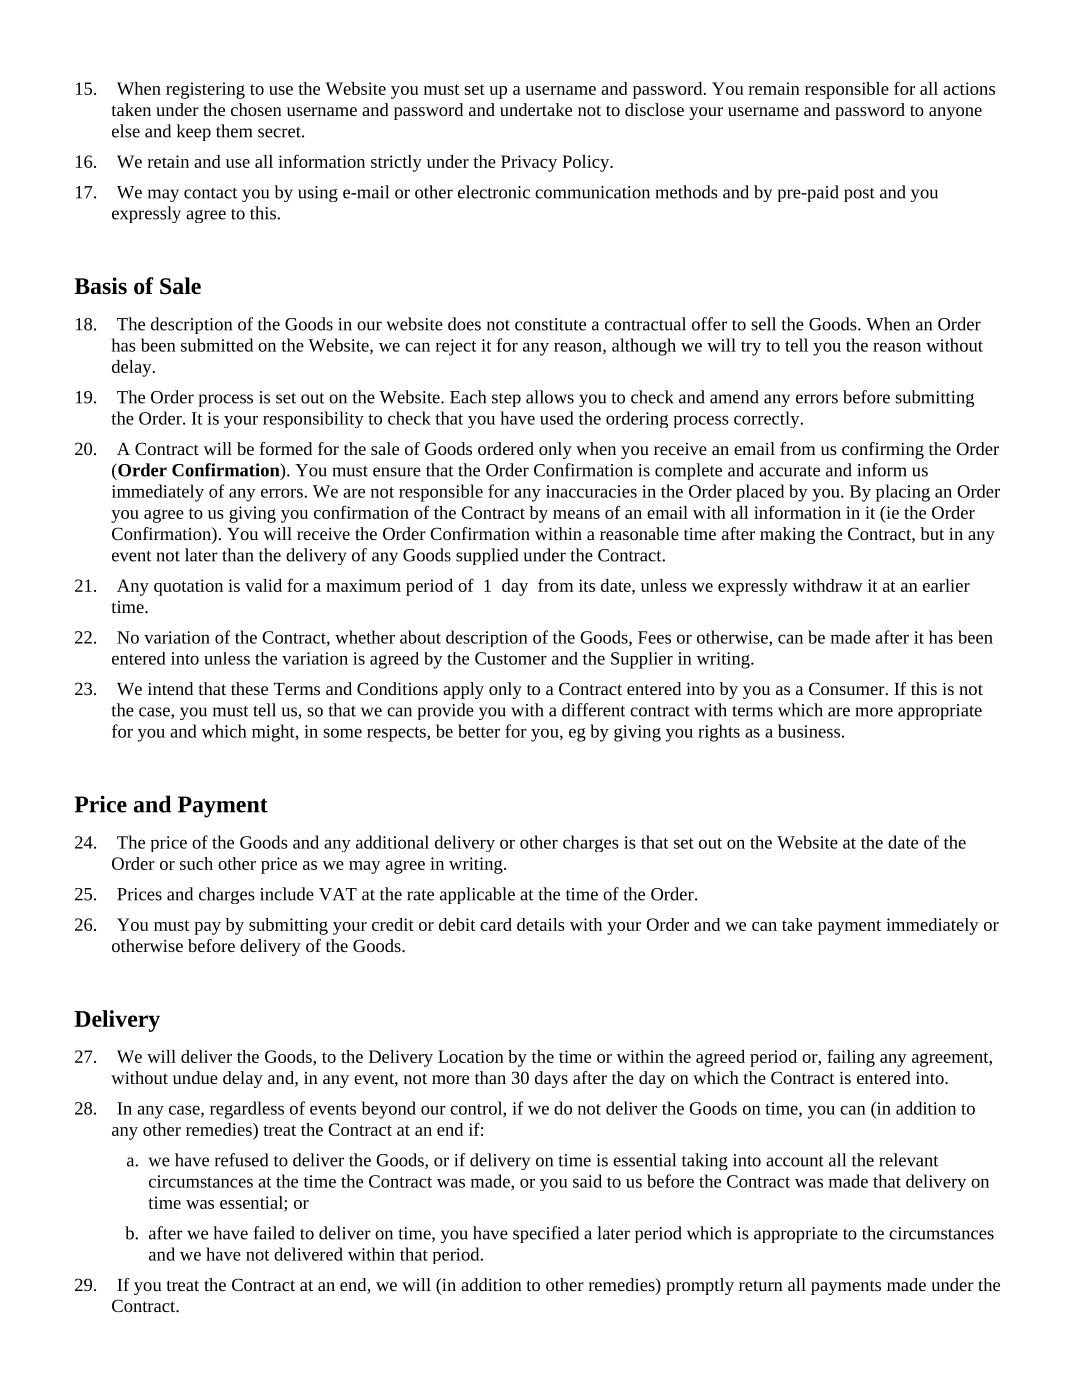 This image has height=1400, width=1081. What do you see at coordinates (477, 895) in the image?
I see `applicable` at bounding box center [477, 895].
